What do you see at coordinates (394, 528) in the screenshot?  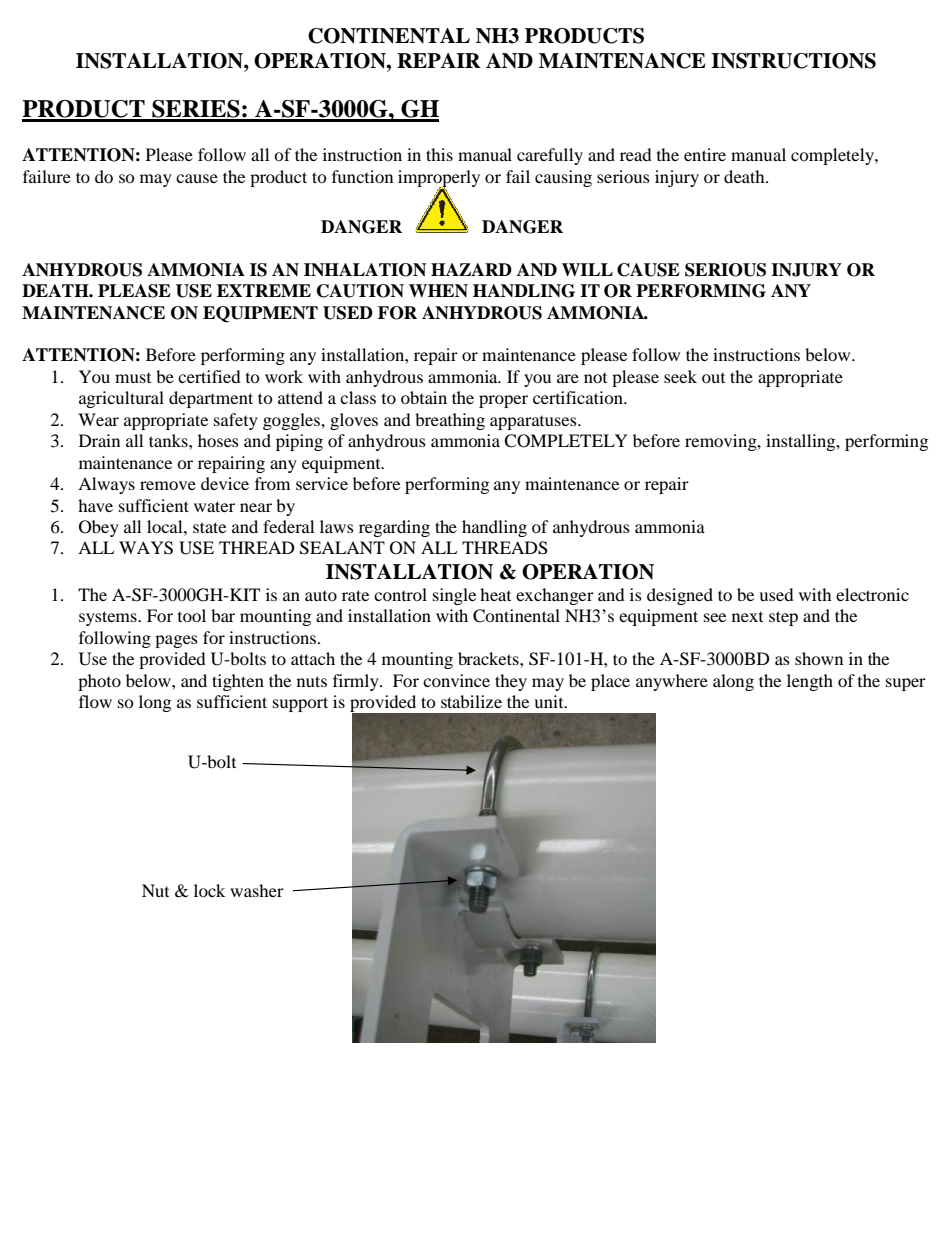 I see `regarding` at bounding box center [394, 528].
